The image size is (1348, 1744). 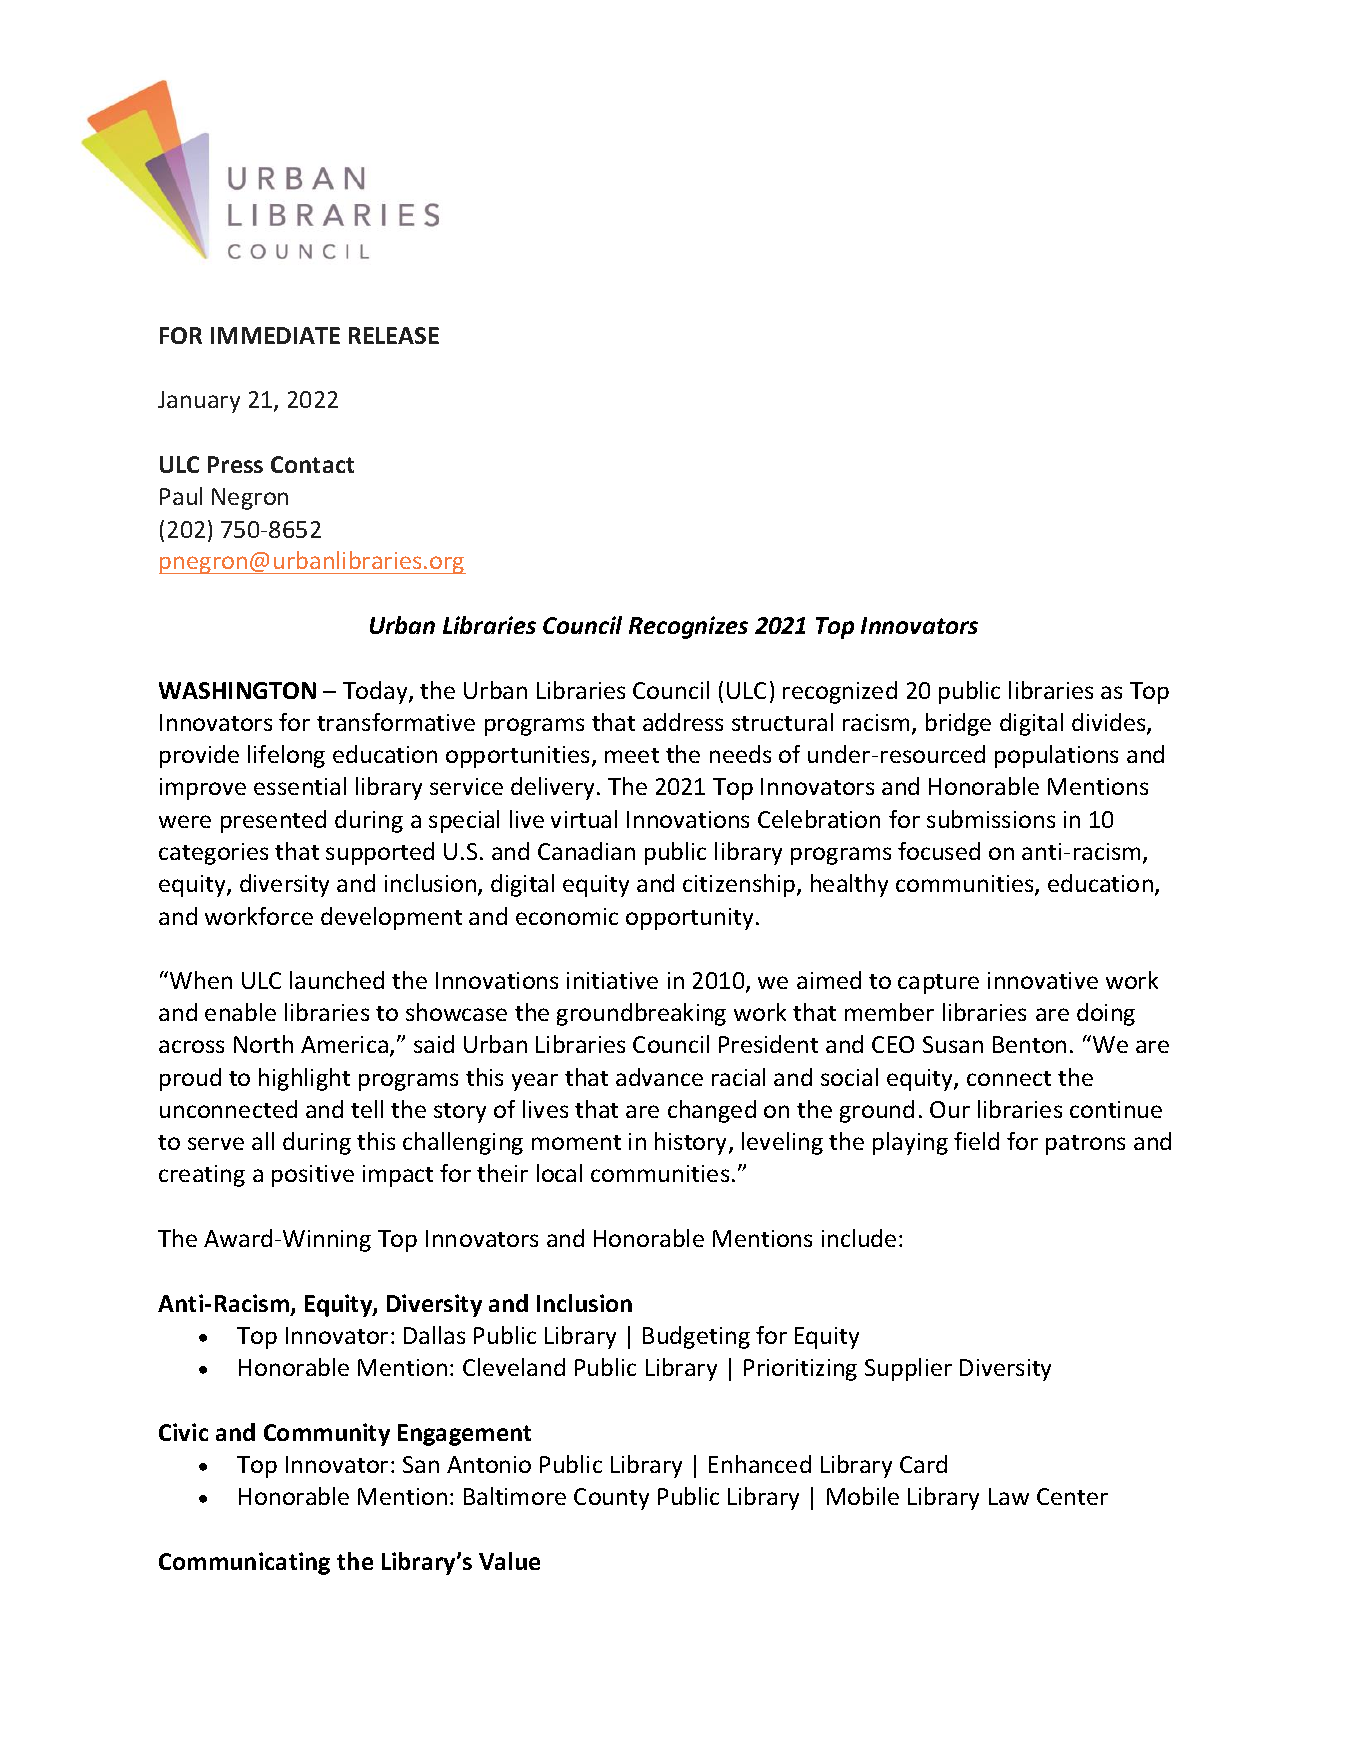 What do you see at coordinates (337, 980) in the image?
I see `launched` at bounding box center [337, 980].
